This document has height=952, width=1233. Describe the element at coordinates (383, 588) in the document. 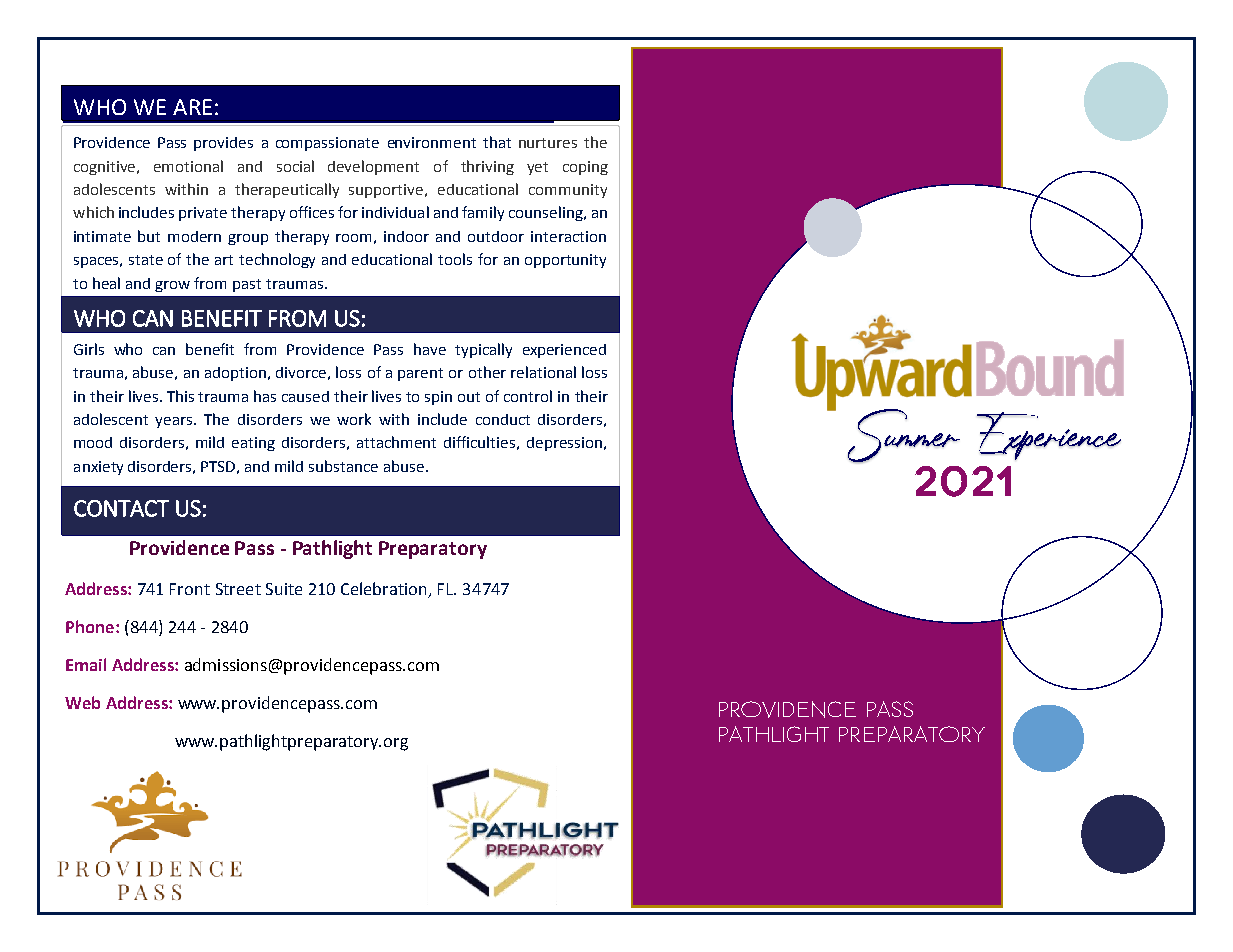

I see `Celebration` at that location.
